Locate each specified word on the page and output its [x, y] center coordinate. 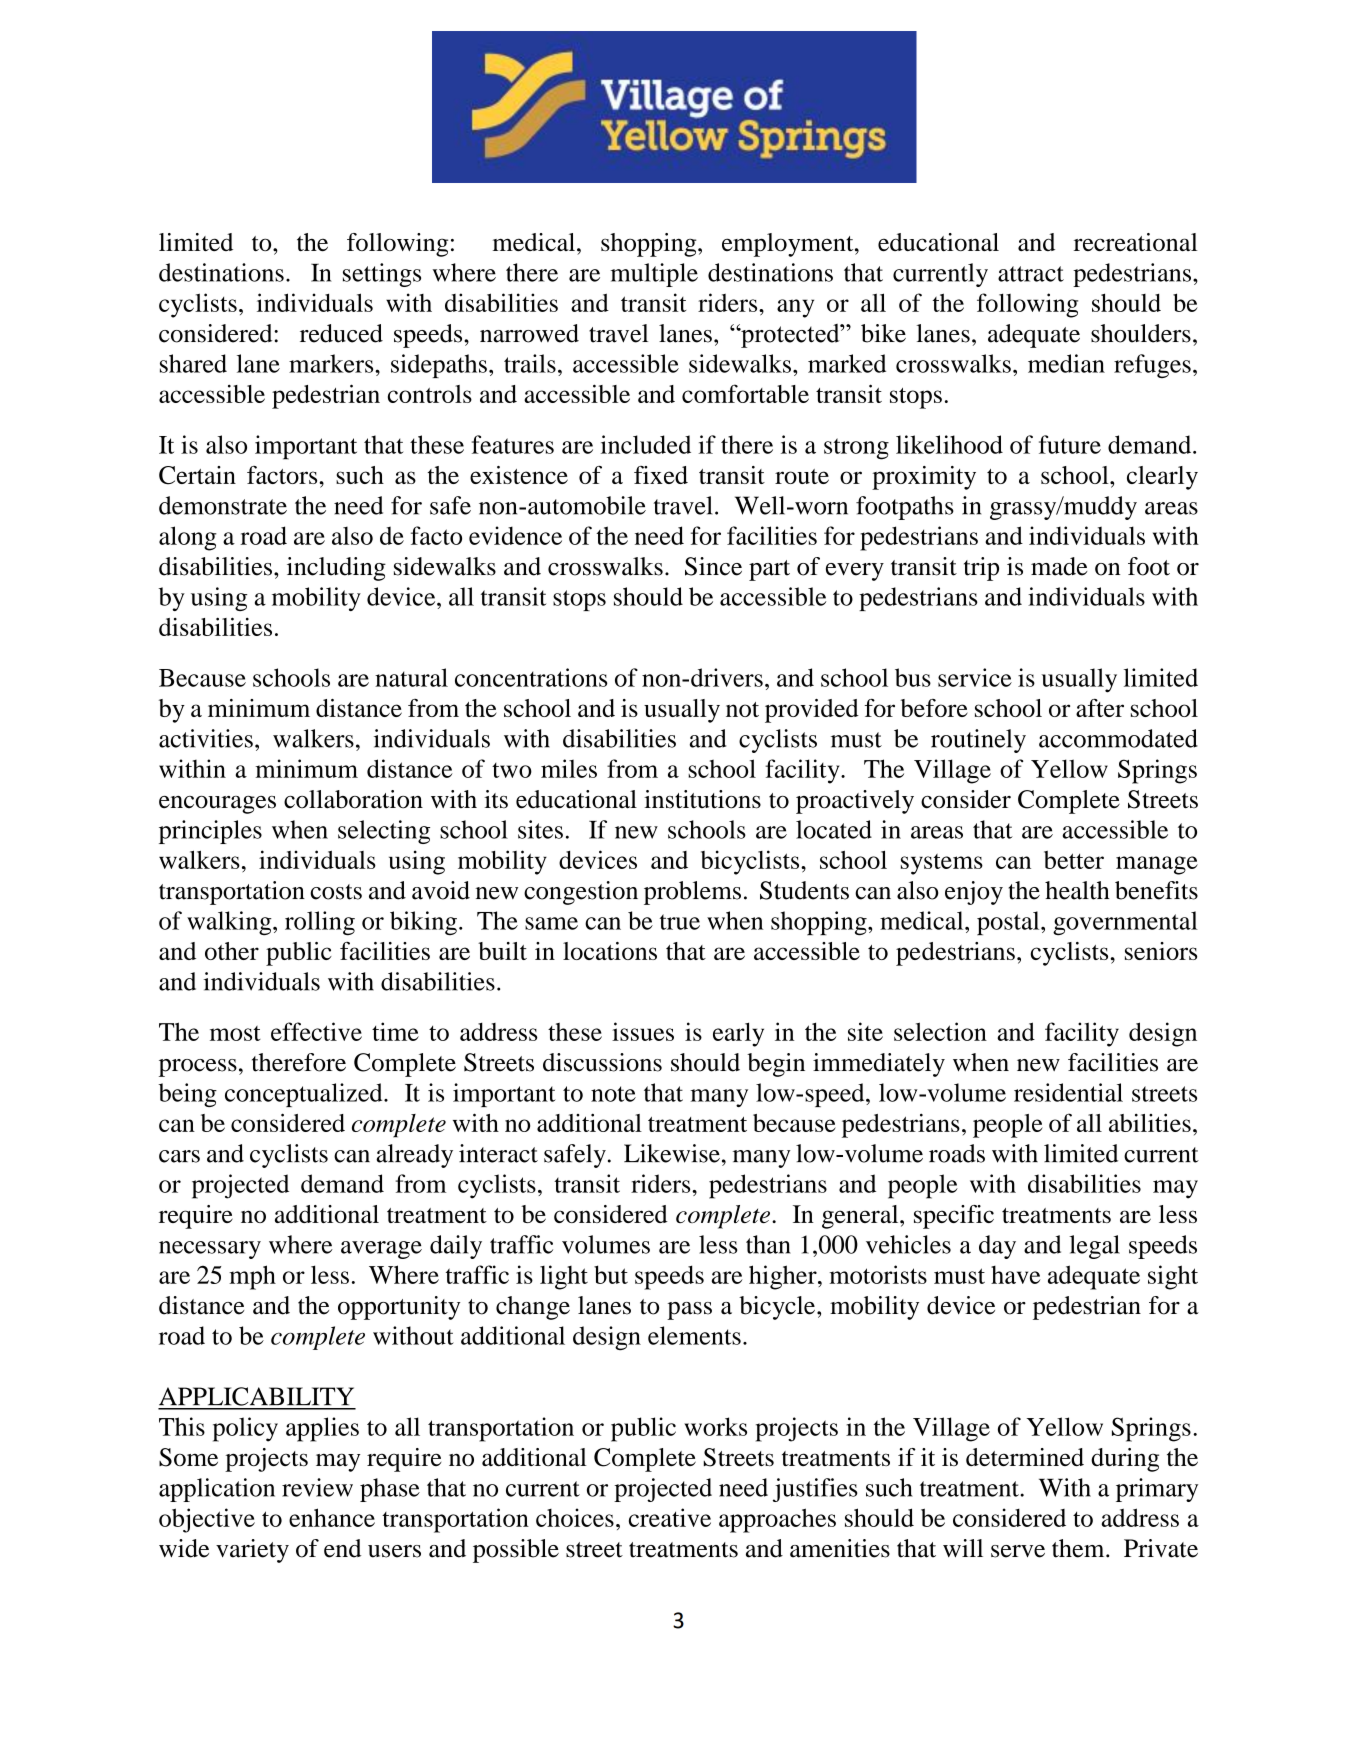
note [613, 1094]
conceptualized [305, 1095]
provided [812, 711]
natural [411, 677]
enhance [332, 1517]
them [1079, 1548]
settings [382, 275]
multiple [654, 275]
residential [1068, 1092]
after [1100, 708]
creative [670, 1517]
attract [1031, 274]
